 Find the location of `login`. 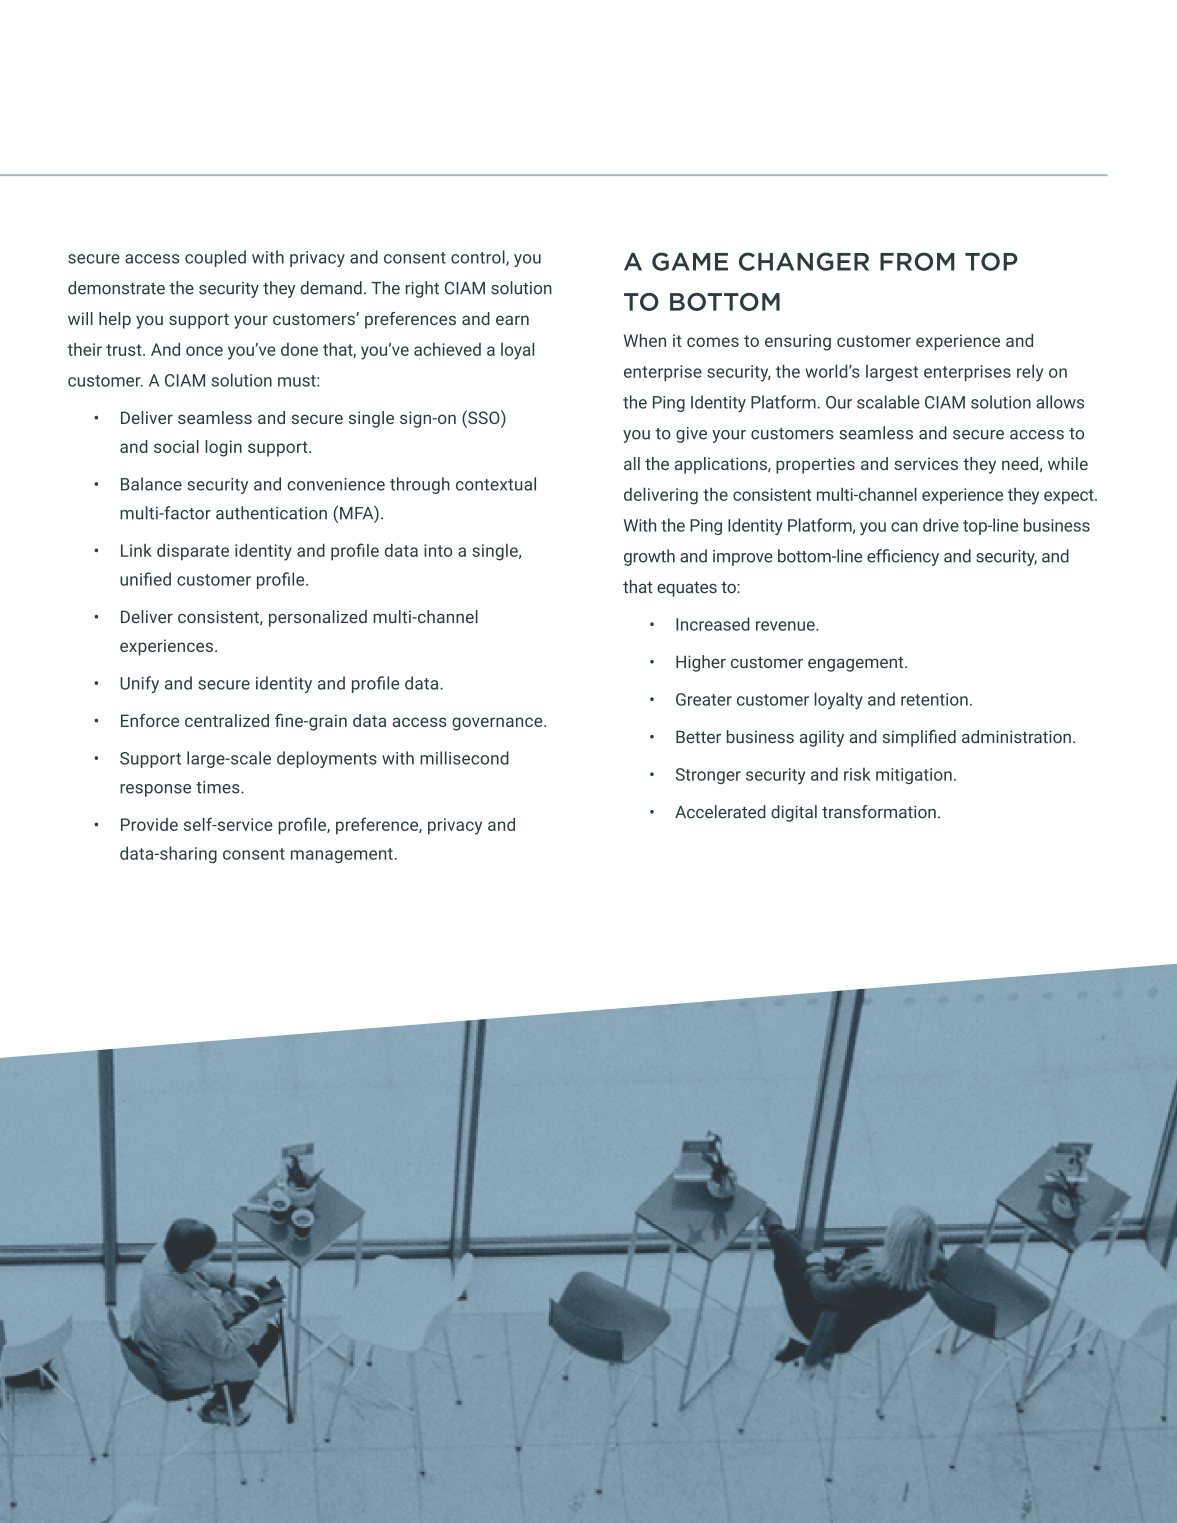

login is located at coordinates (223, 448).
